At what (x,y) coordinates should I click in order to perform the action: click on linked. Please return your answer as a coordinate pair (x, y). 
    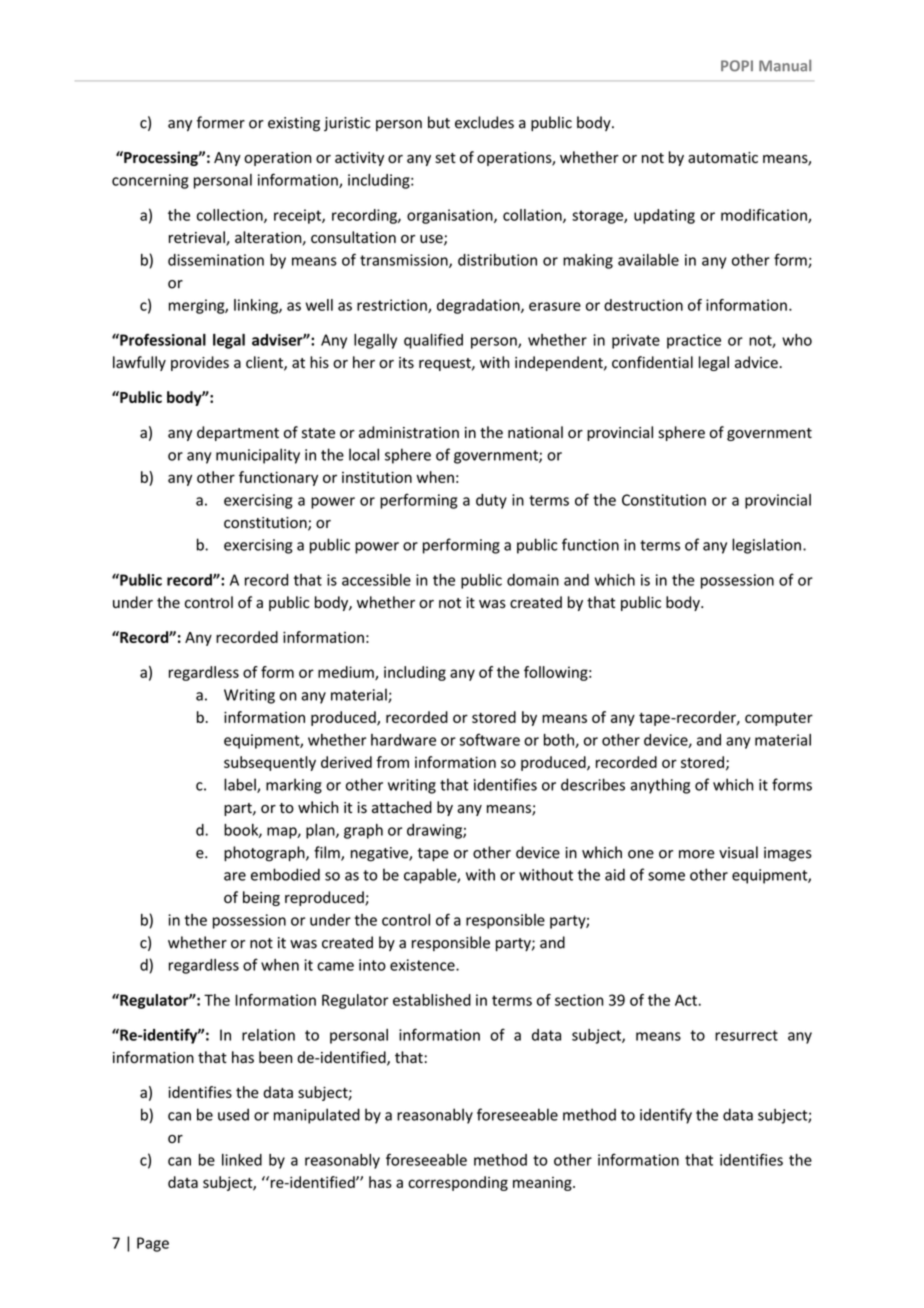
    Looking at the image, I should click on (242, 1160).
